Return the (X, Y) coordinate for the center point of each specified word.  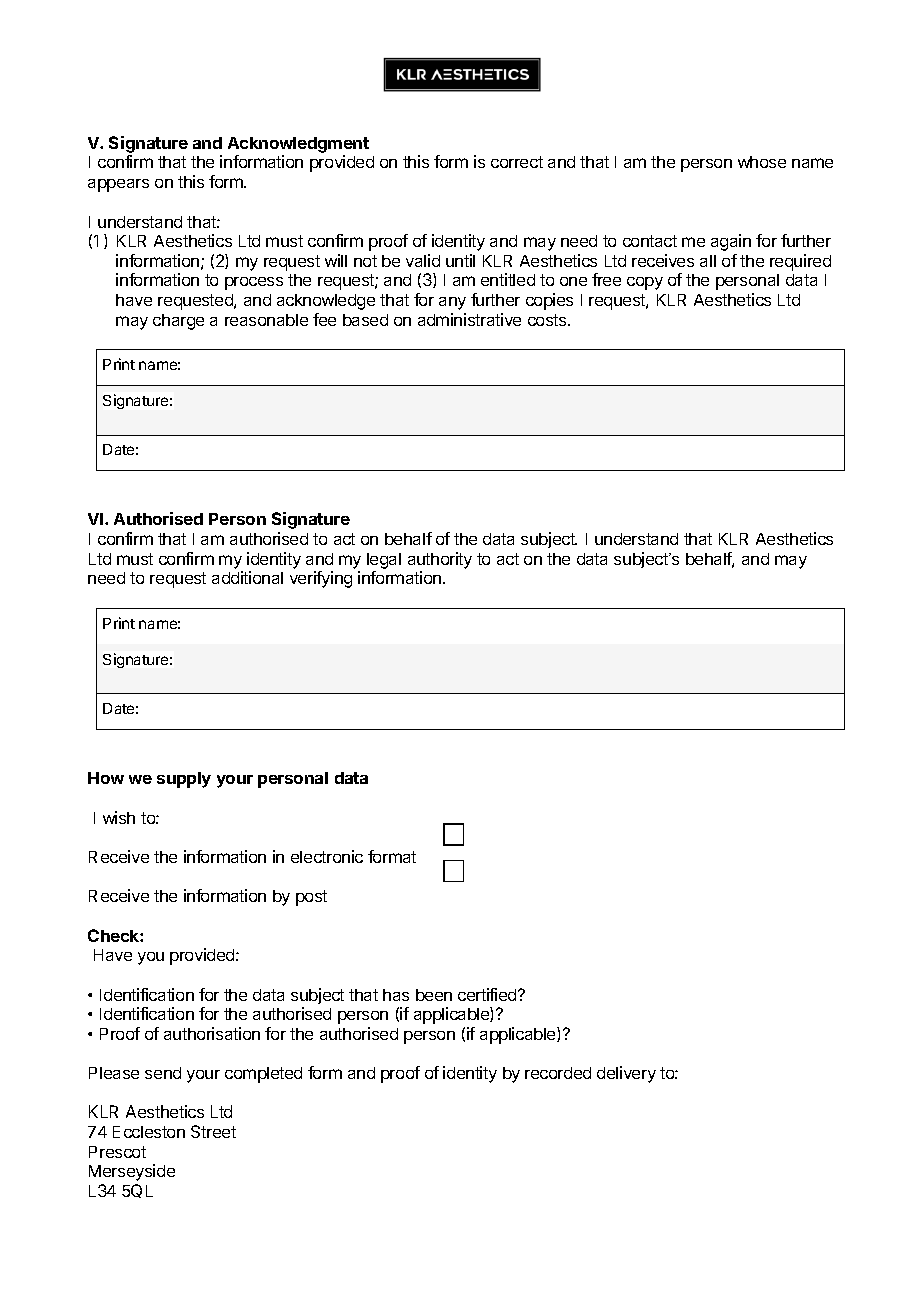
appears (118, 185)
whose (762, 162)
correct (517, 162)
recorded (558, 1073)
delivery (626, 1074)
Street (213, 1131)
